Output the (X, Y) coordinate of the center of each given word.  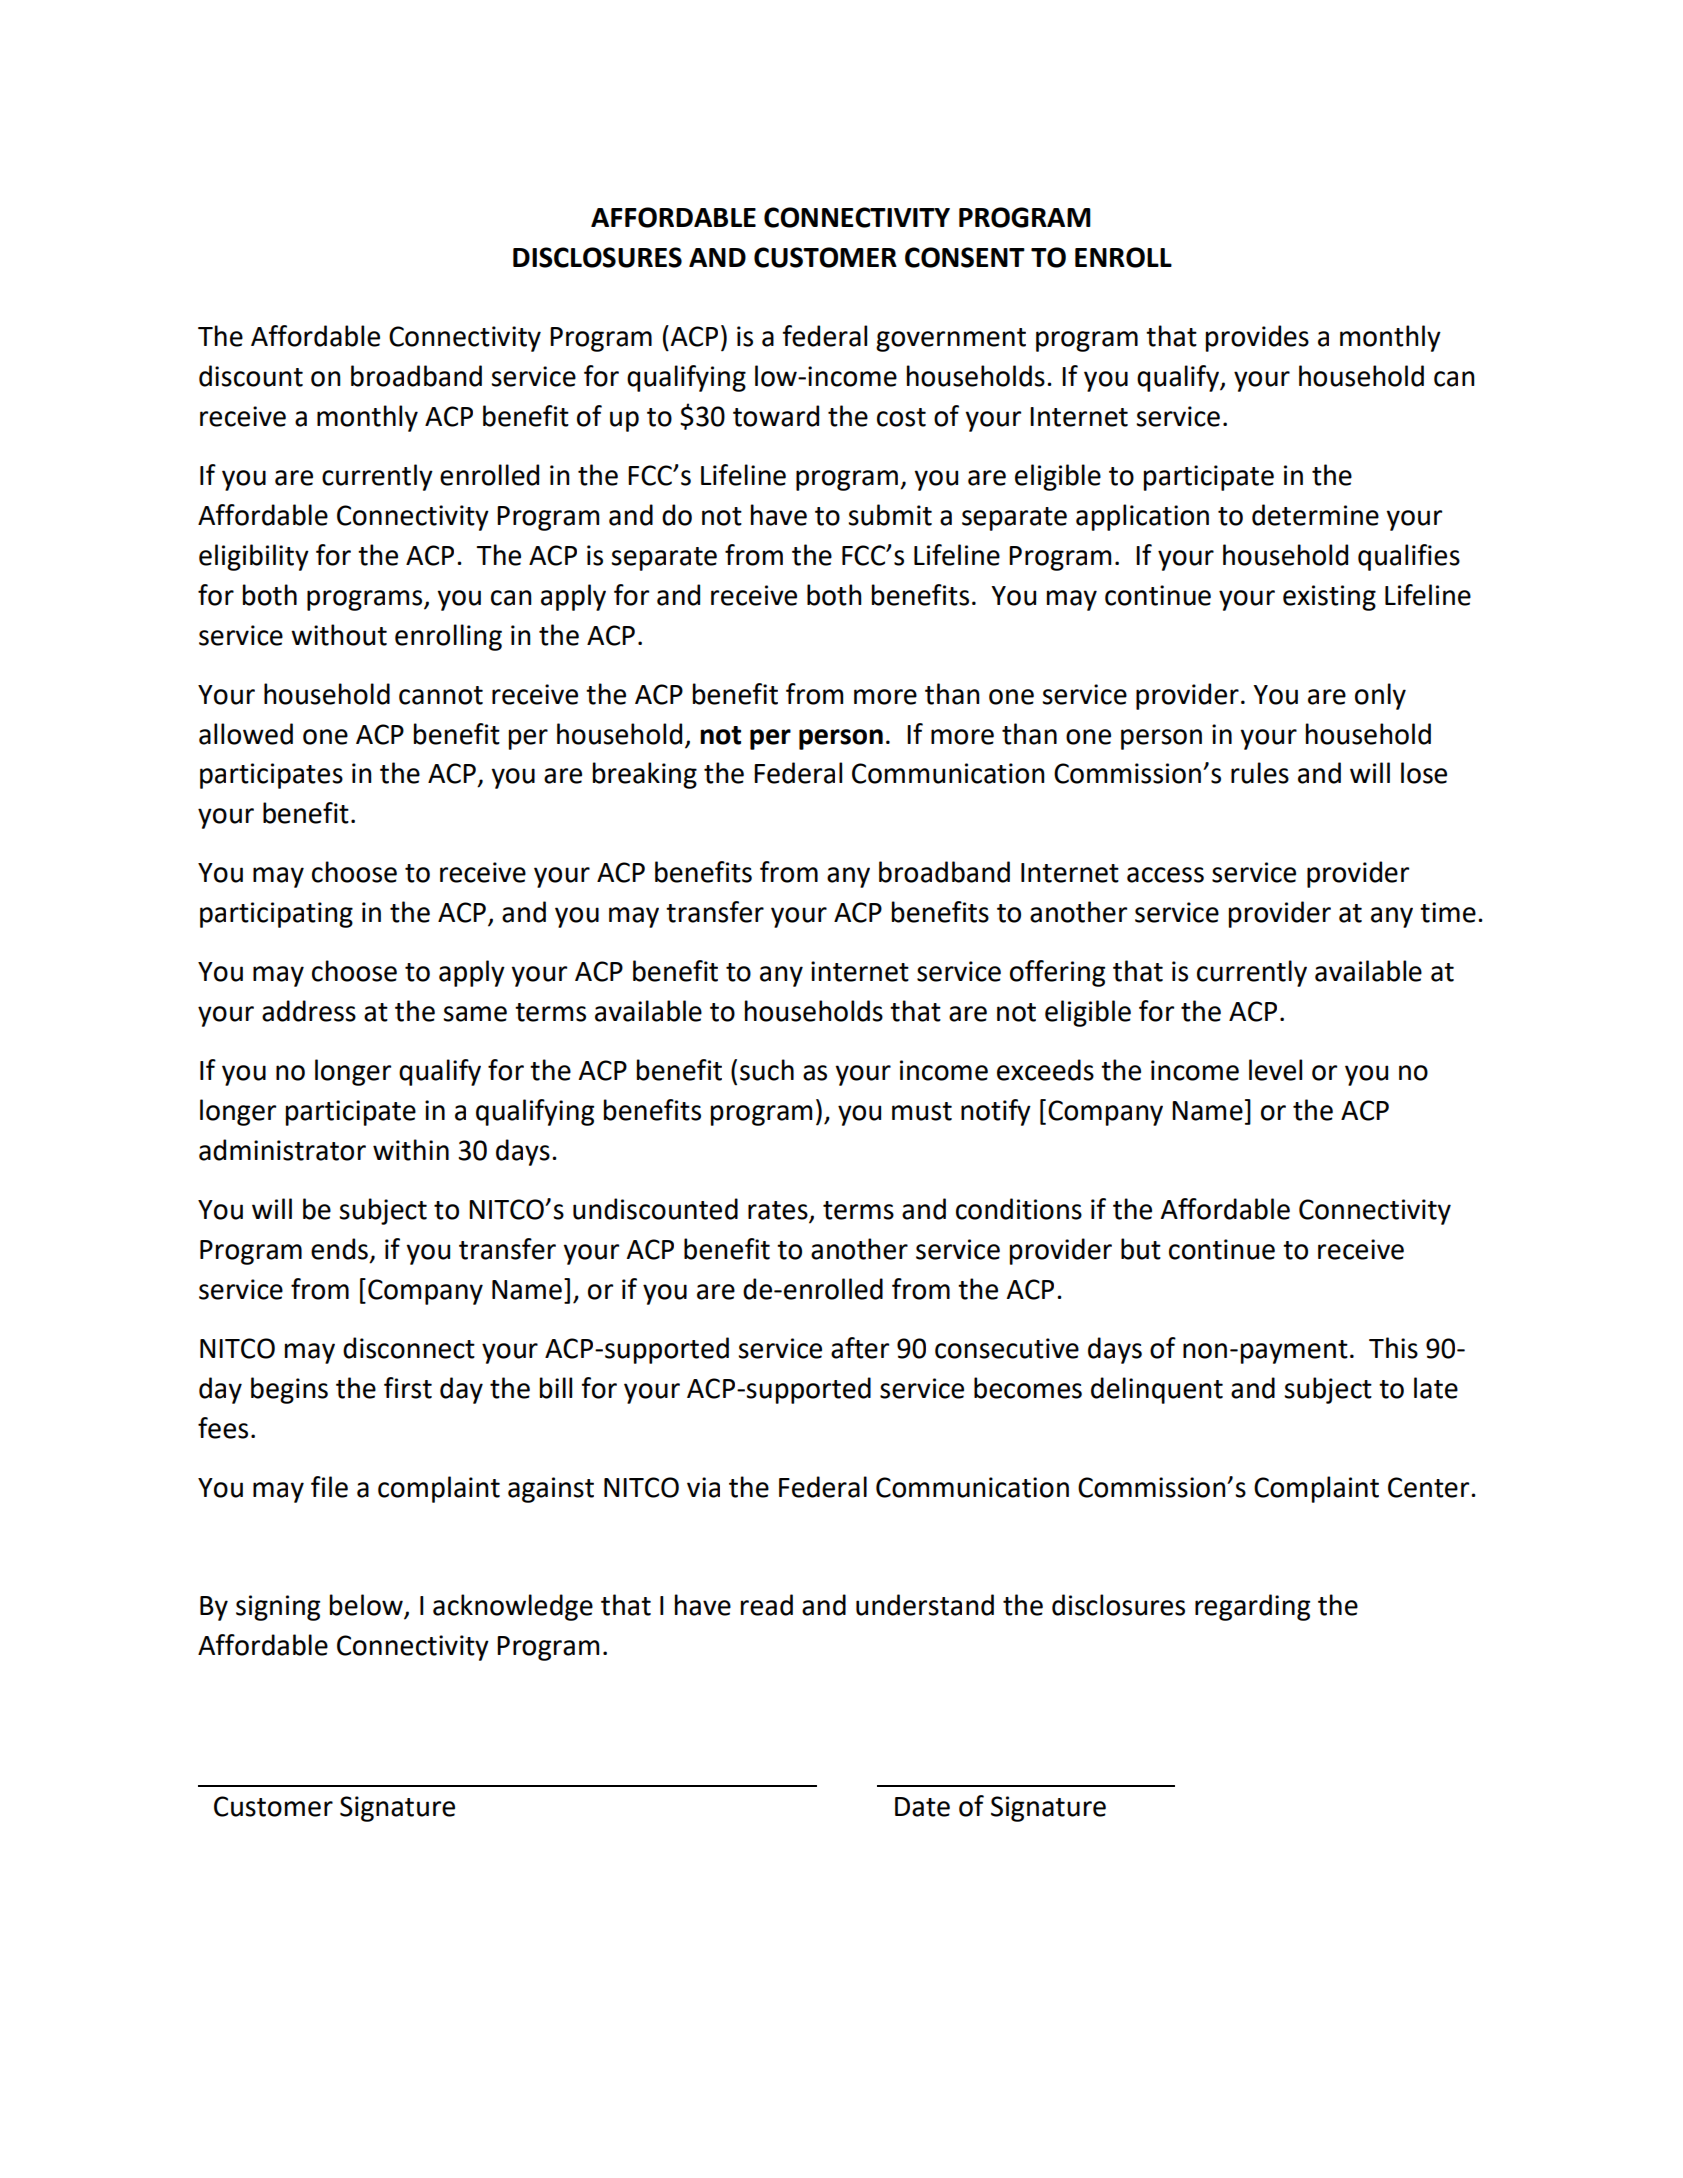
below (367, 1606)
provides (1257, 338)
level (1275, 1070)
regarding (1252, 1607)
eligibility (254, 557)
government (951, 340)
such (767, 1070)
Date (922, 1807)
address (309, 1011)
